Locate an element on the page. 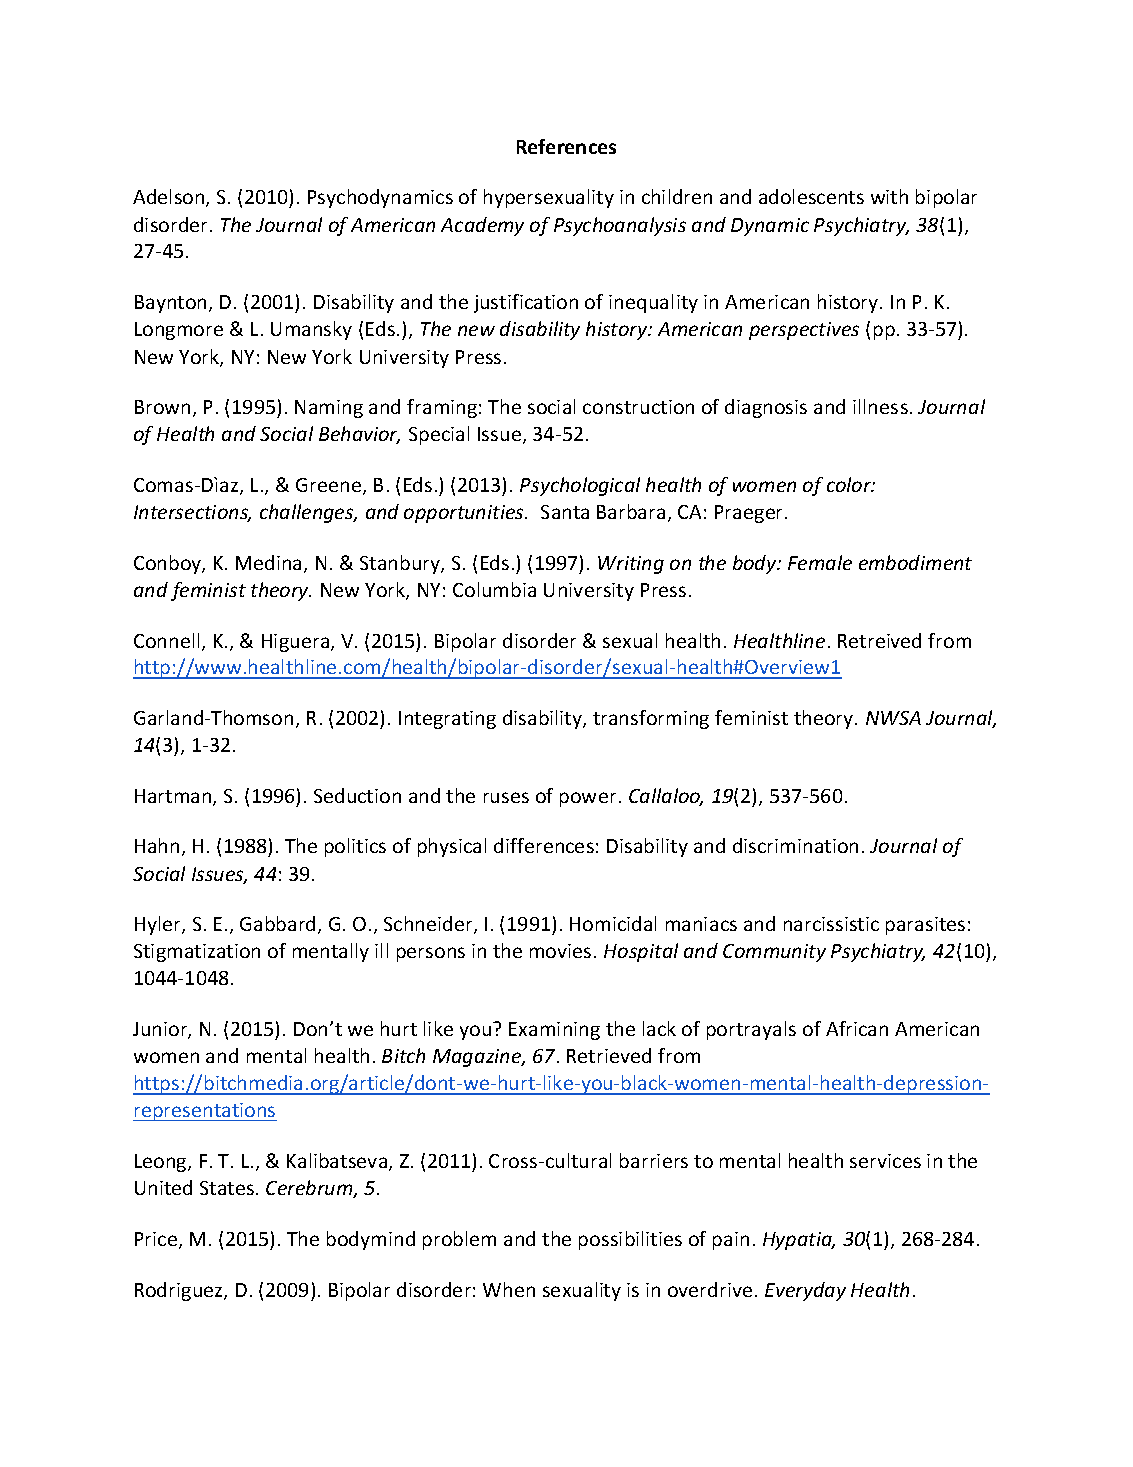 This page has height=1467, width=1133. Hartman is located at coordinates (174, 797).
